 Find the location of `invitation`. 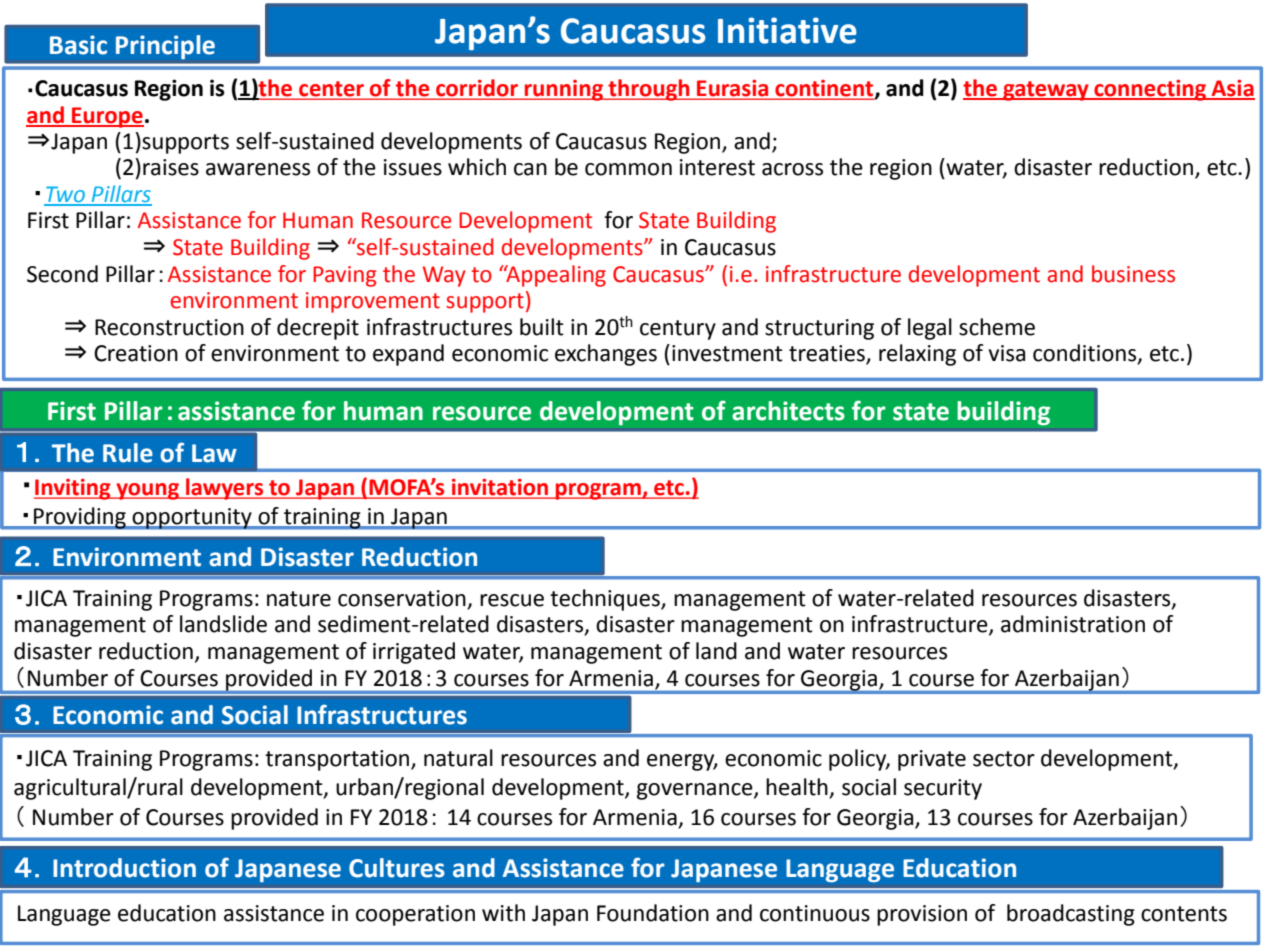

invitation is located at coordinates (500, 488).
